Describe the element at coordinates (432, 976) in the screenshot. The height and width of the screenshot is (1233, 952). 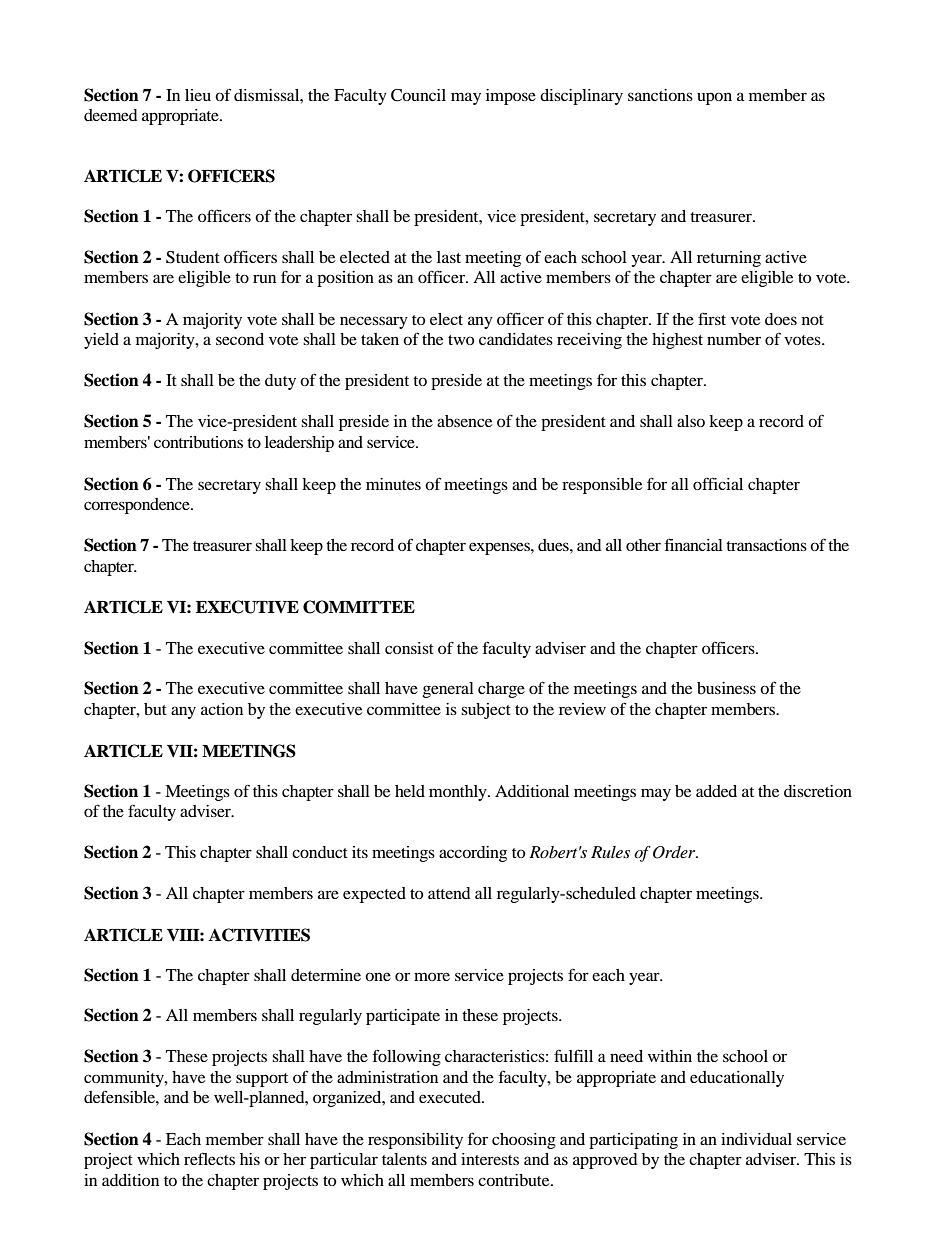
I see `more` at that location.
